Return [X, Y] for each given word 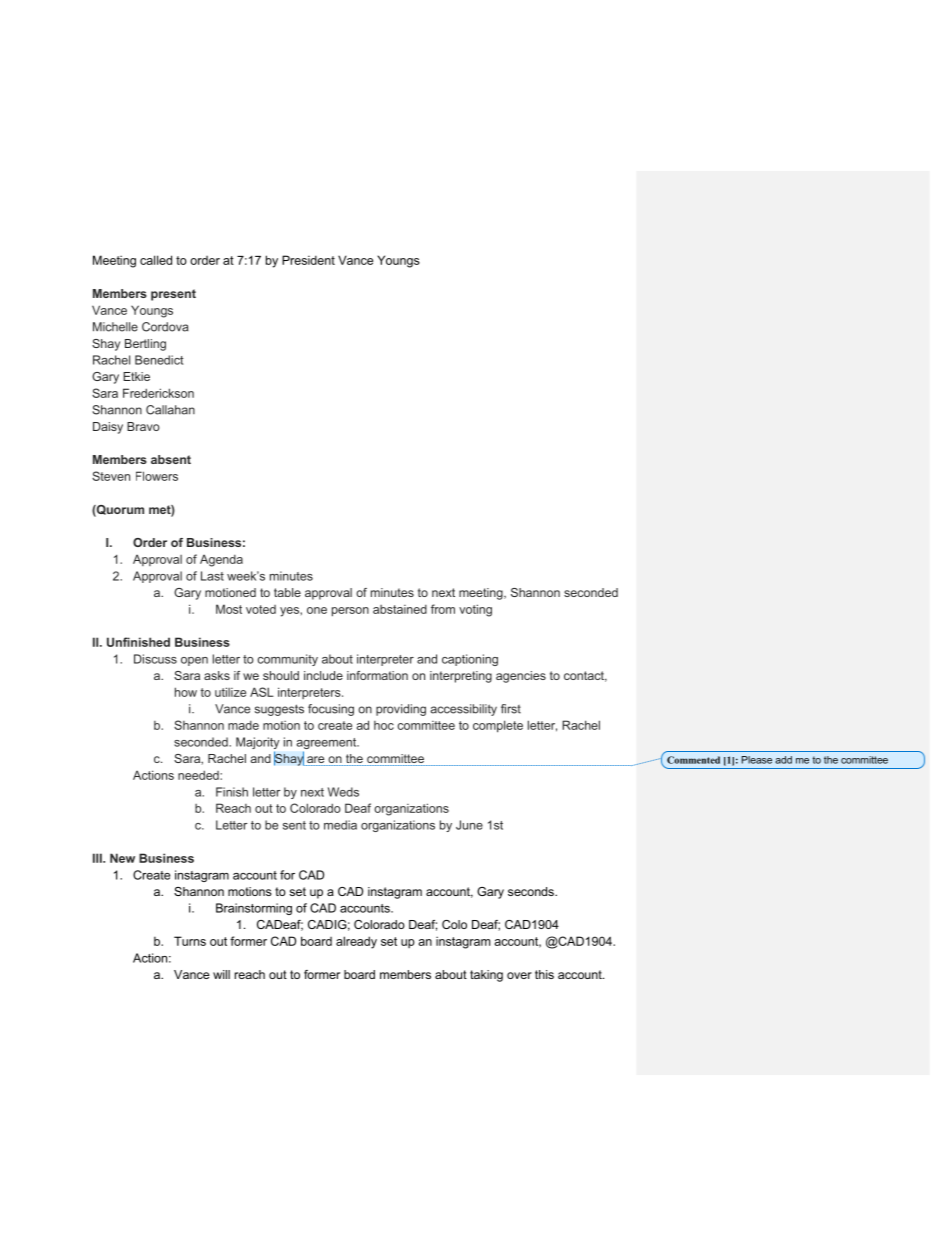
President [308, 260]
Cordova [165, 327]
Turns [190, 941]
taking [486, 976]
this [544, 974]
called [156, 260]
